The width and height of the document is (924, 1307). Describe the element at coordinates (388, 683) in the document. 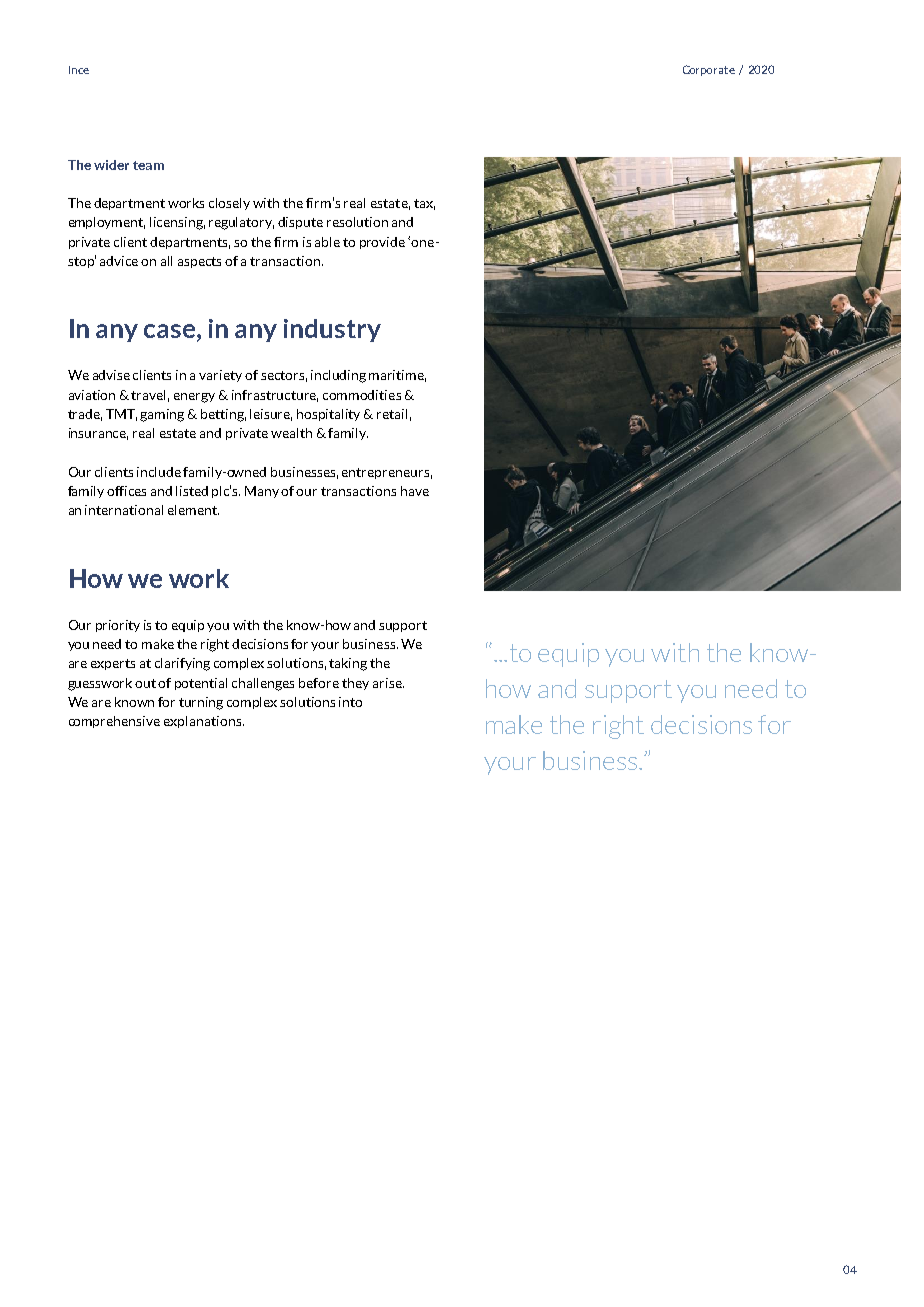

I see `arise` at that location.
